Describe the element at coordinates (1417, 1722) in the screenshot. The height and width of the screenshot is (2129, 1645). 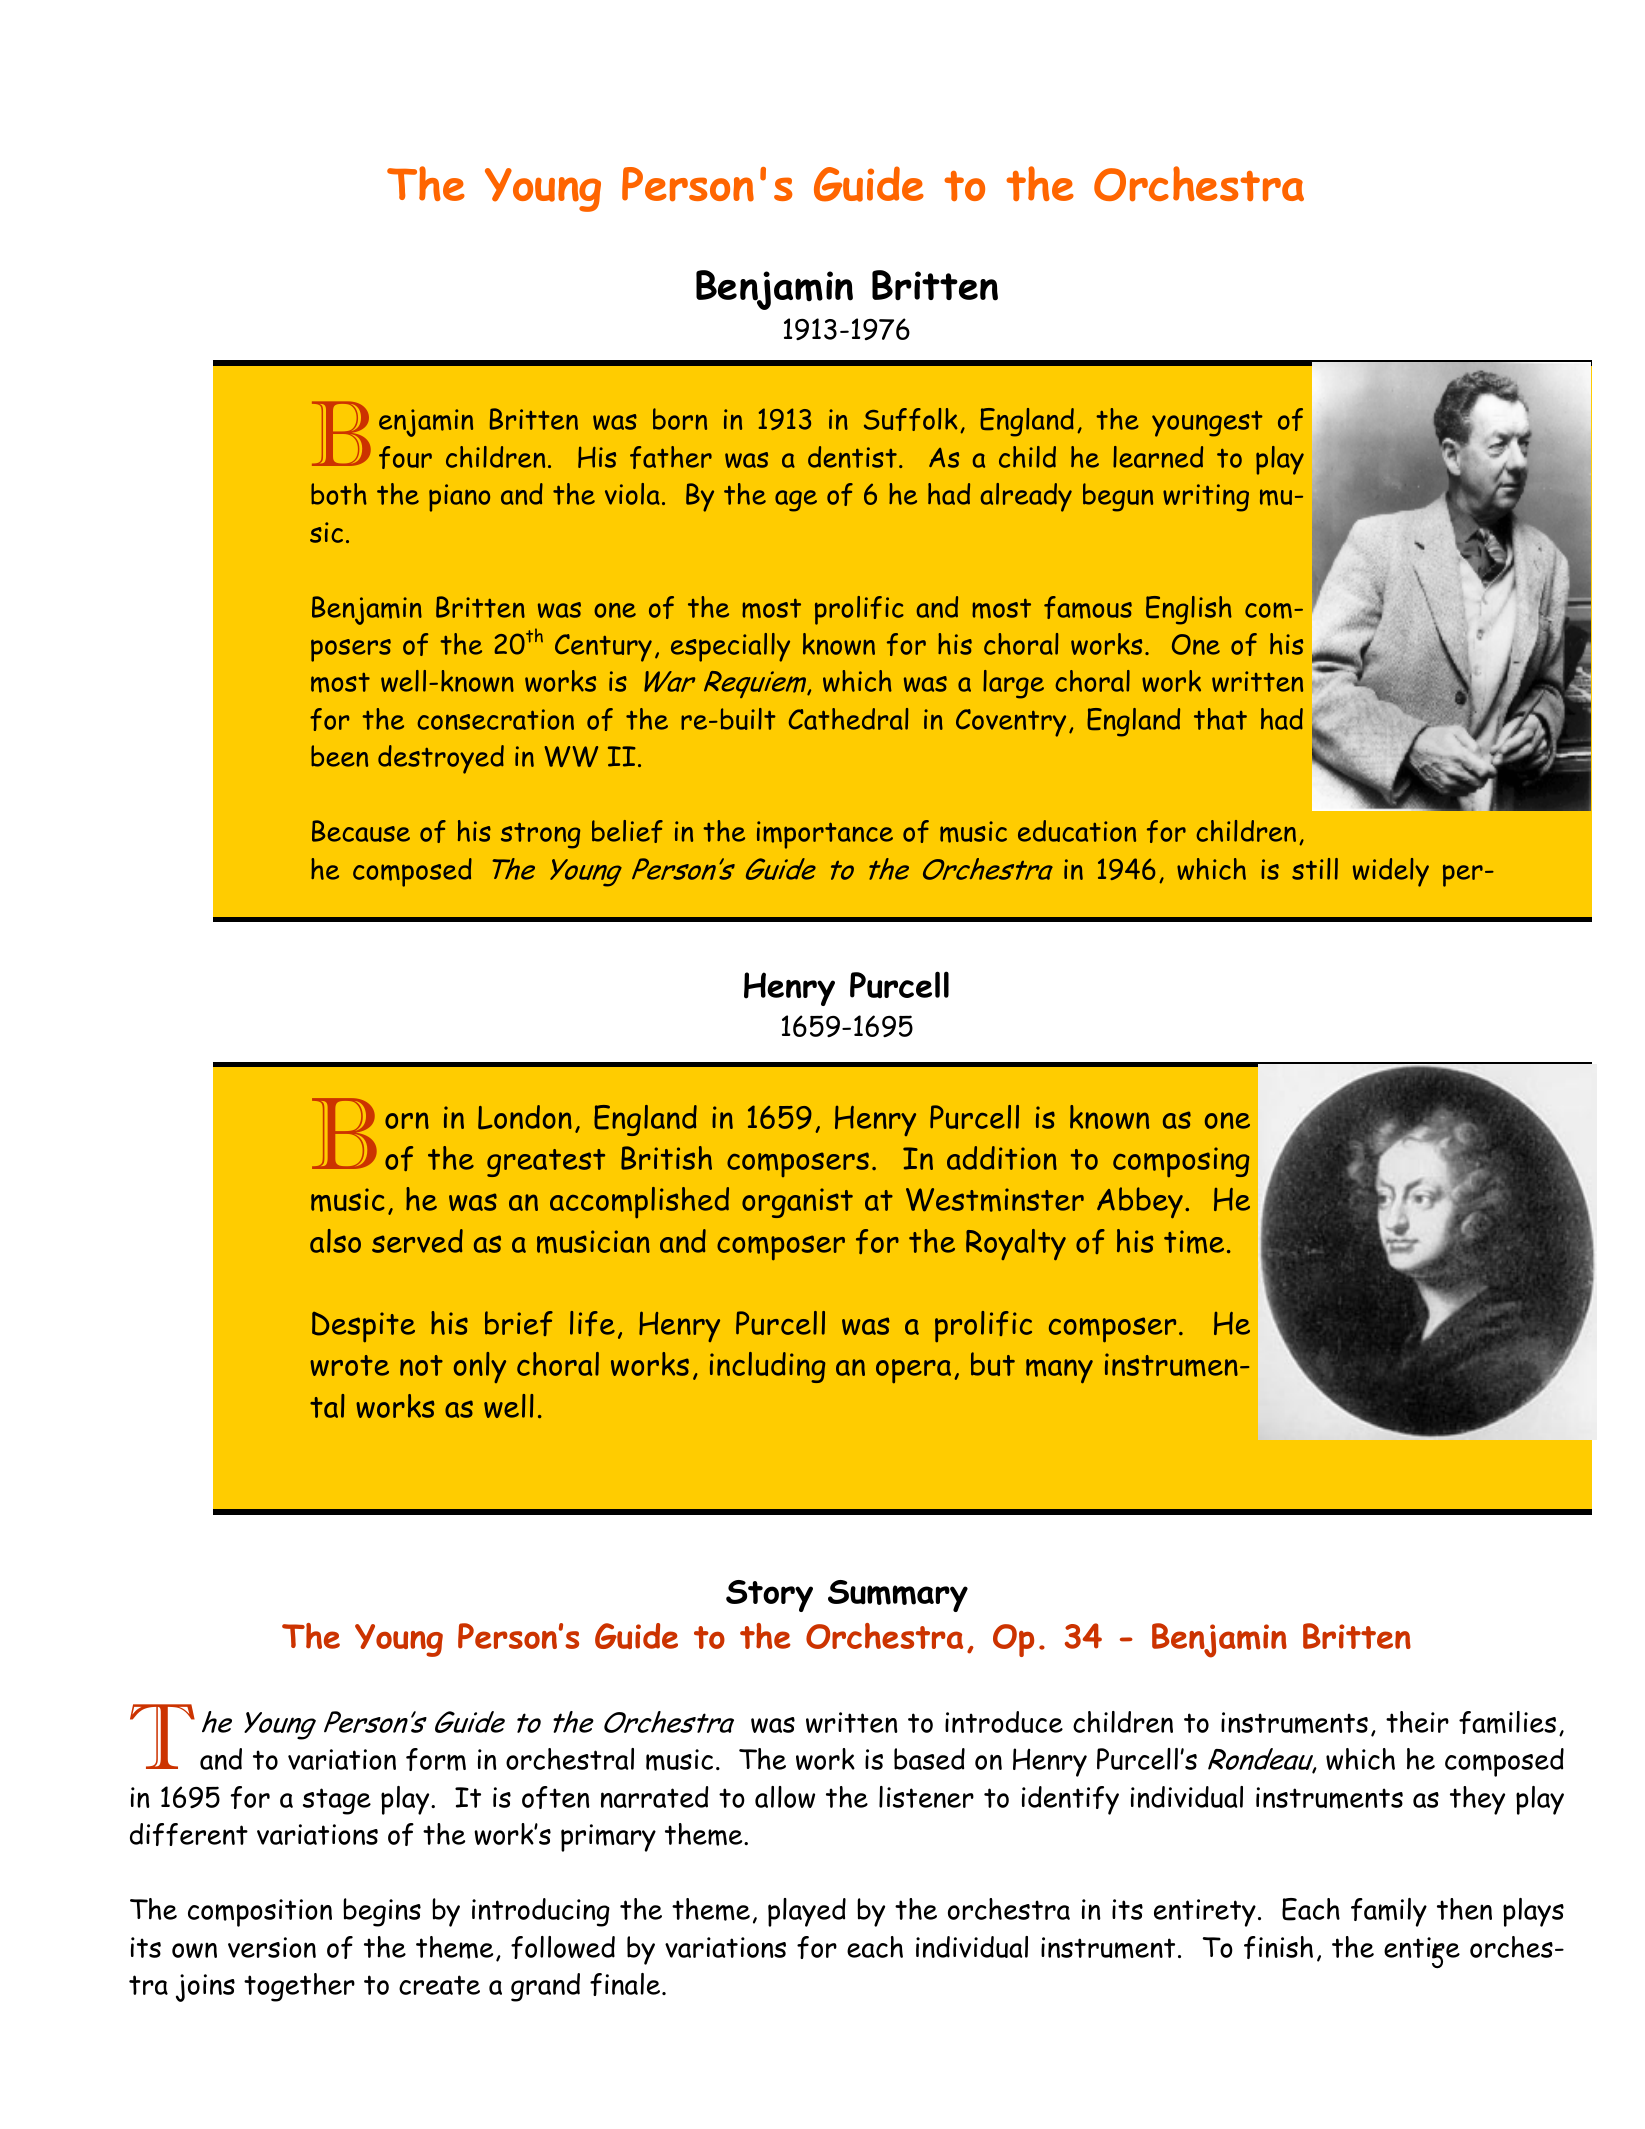
I see `their` at that location.
